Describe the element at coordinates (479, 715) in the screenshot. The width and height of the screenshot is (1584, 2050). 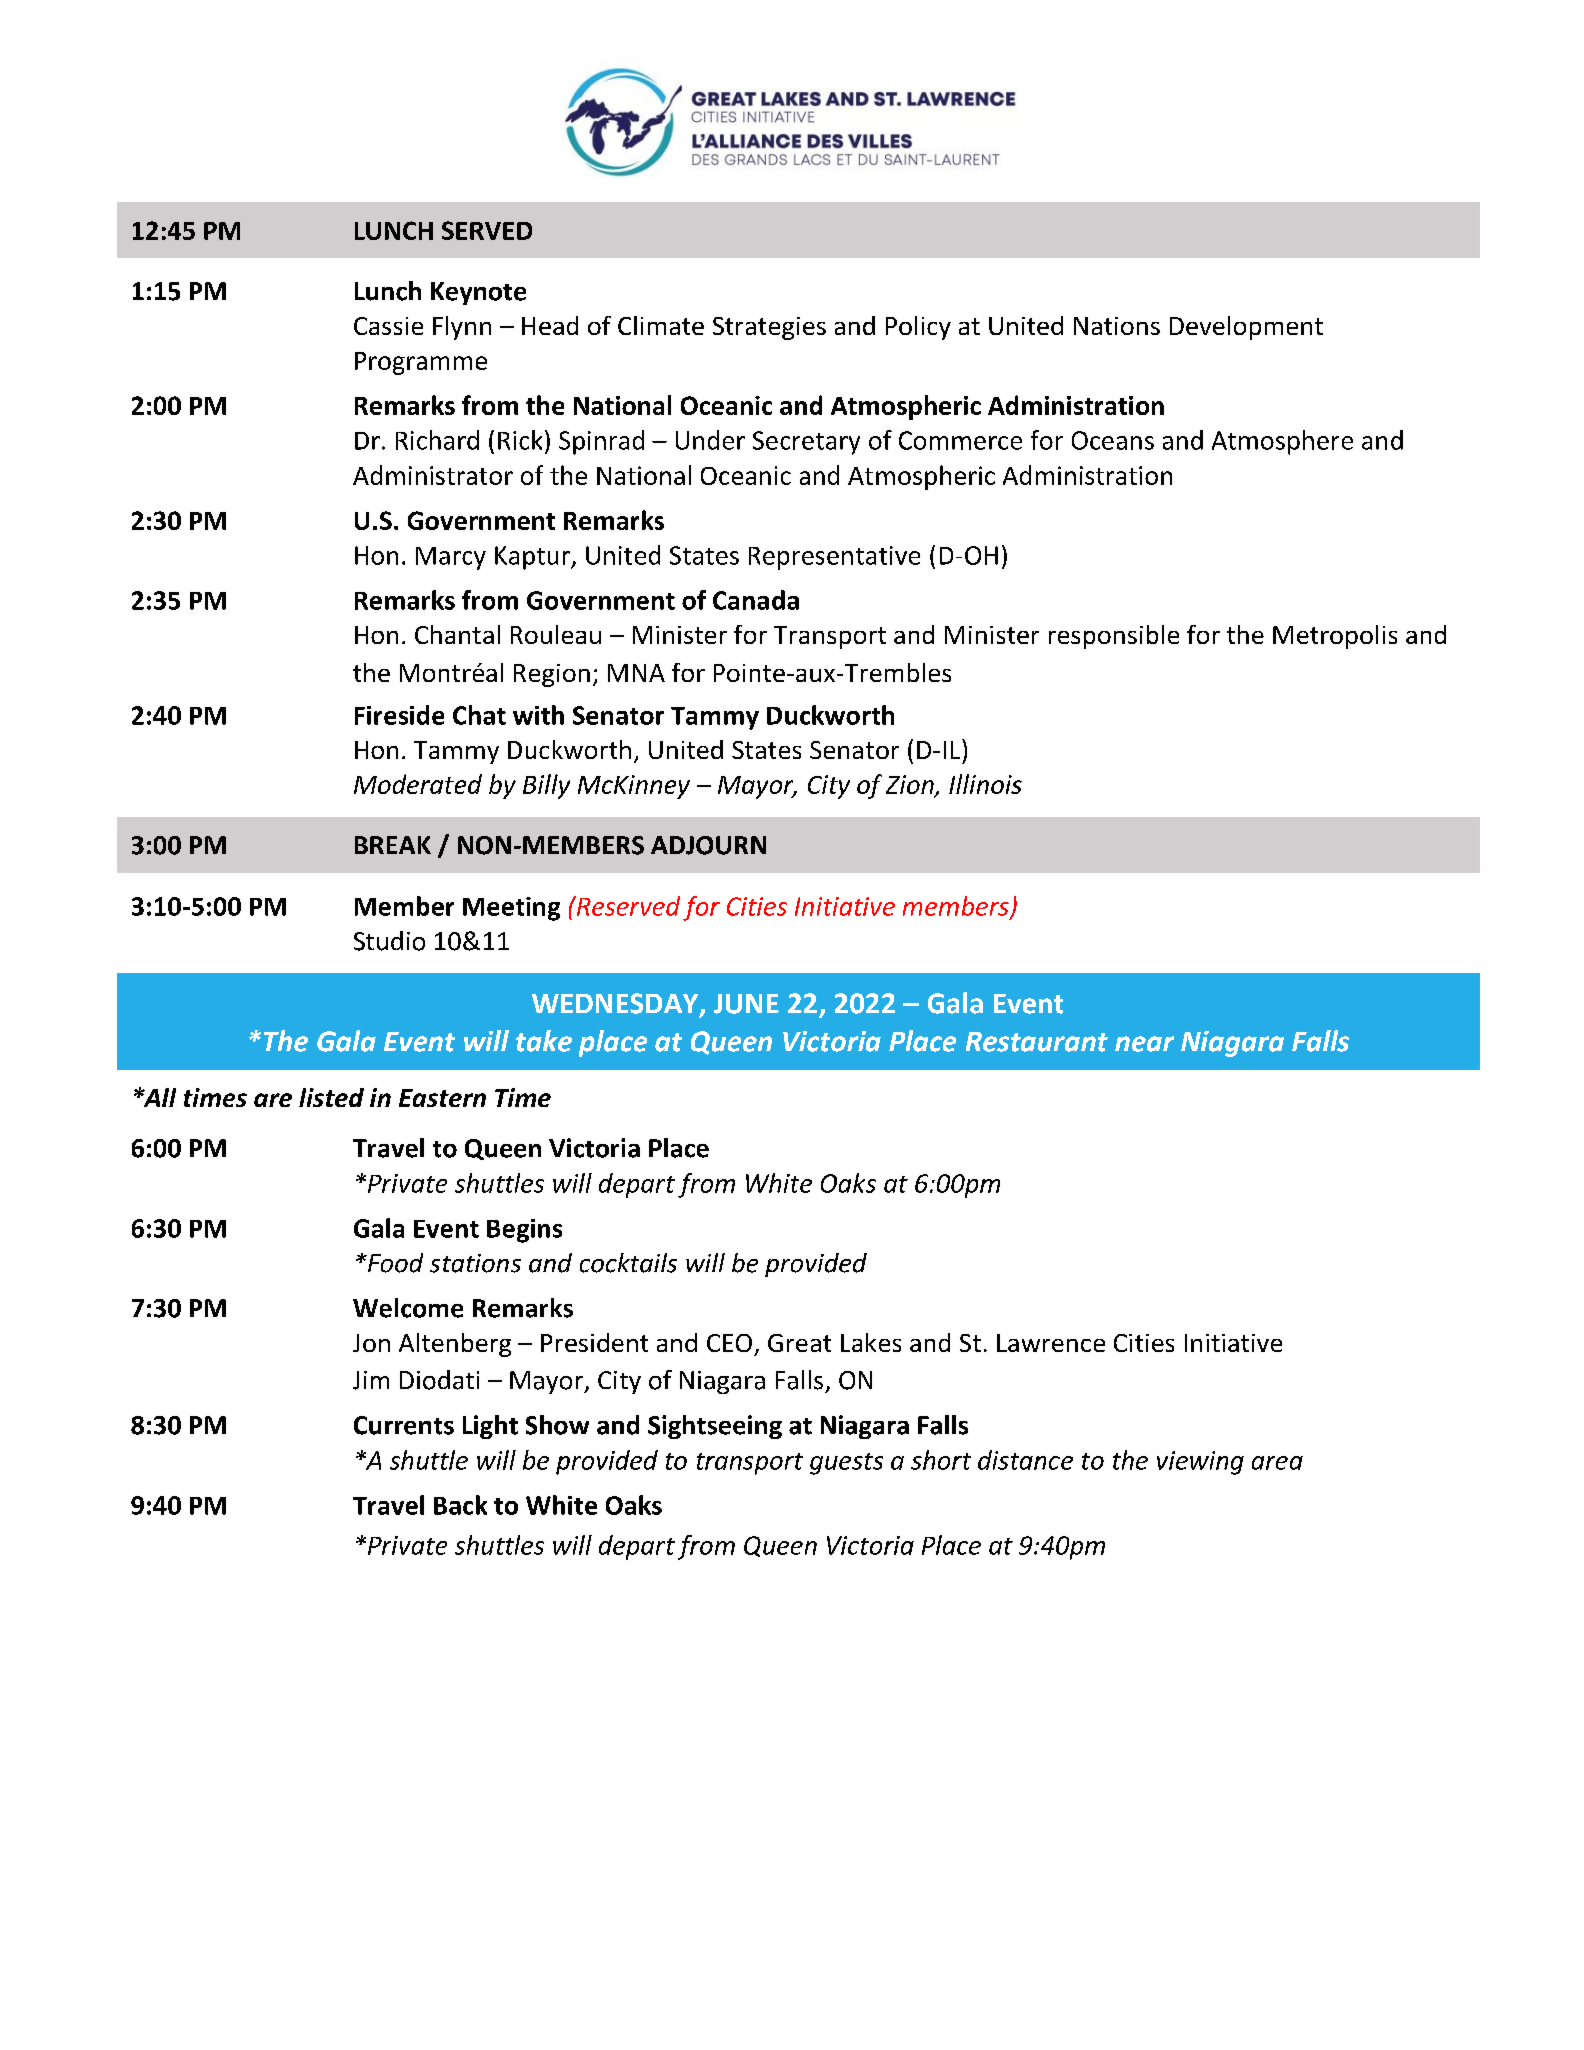
I see `Chat` at that location.
